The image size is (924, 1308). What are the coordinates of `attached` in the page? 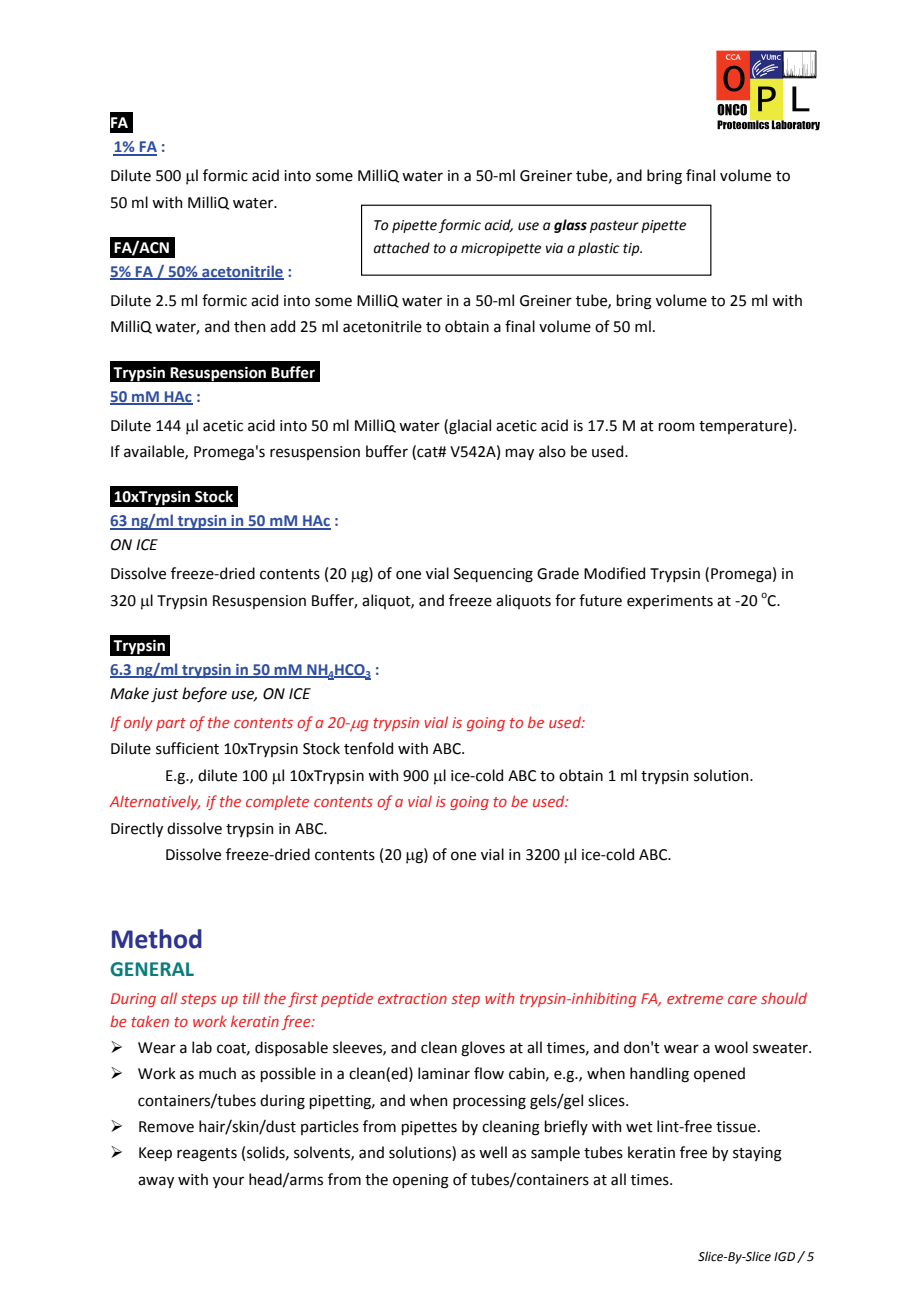 It's located at (402, 248).
